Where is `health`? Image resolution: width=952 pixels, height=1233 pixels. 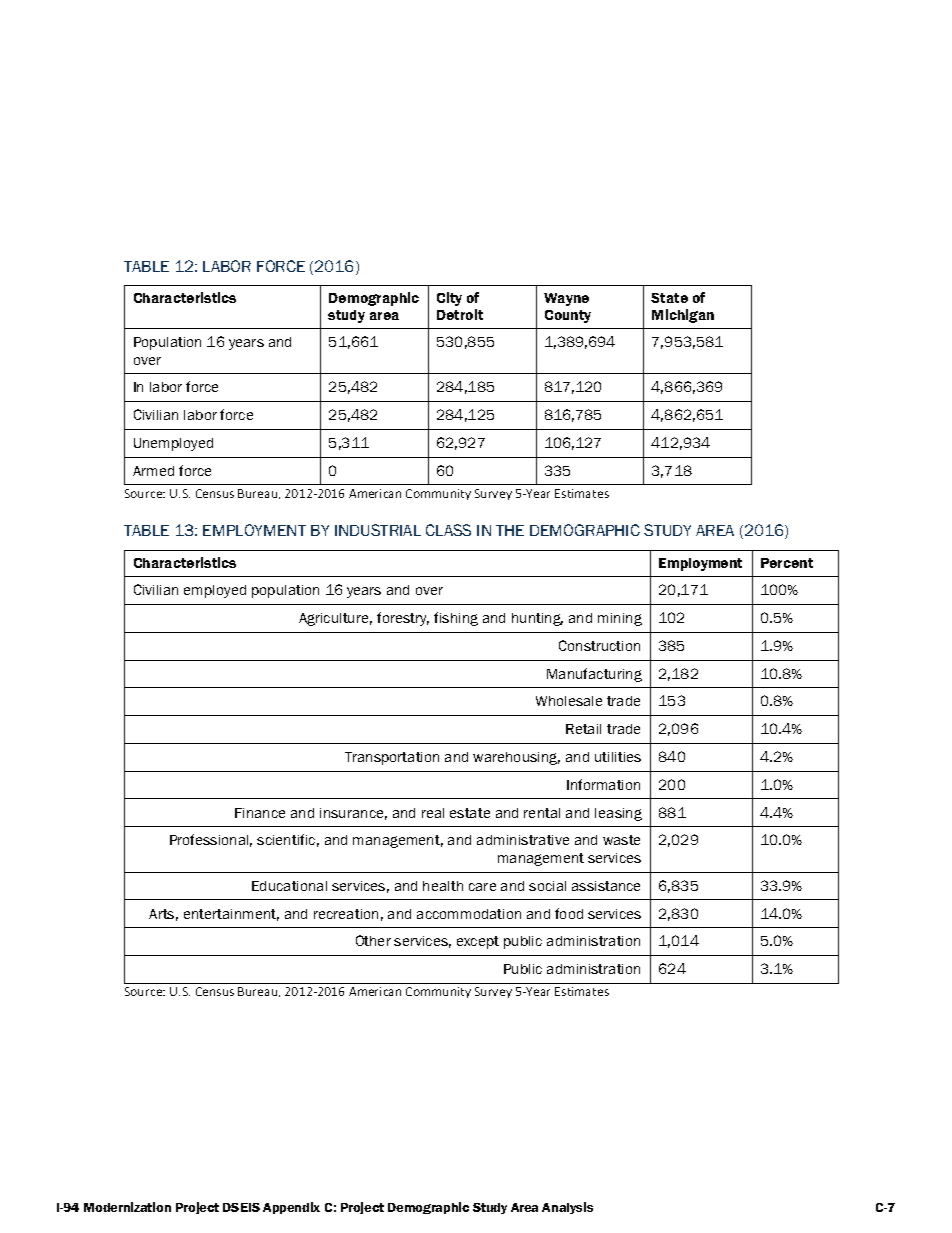 health is located at coordinates (443, 886).
